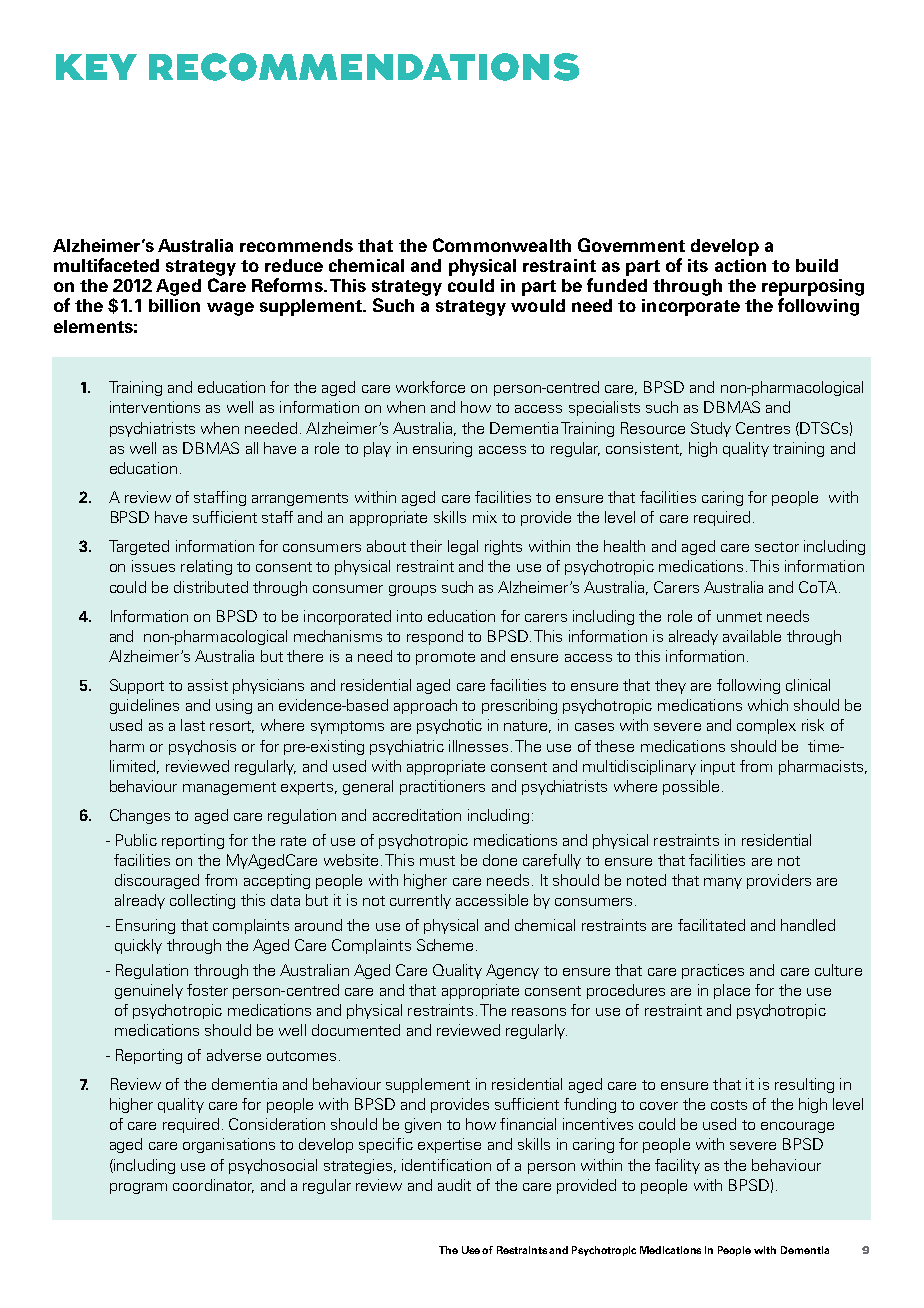  Describe the element at coordinates (723, 883) in the screenshot. I see `many` at that location.
